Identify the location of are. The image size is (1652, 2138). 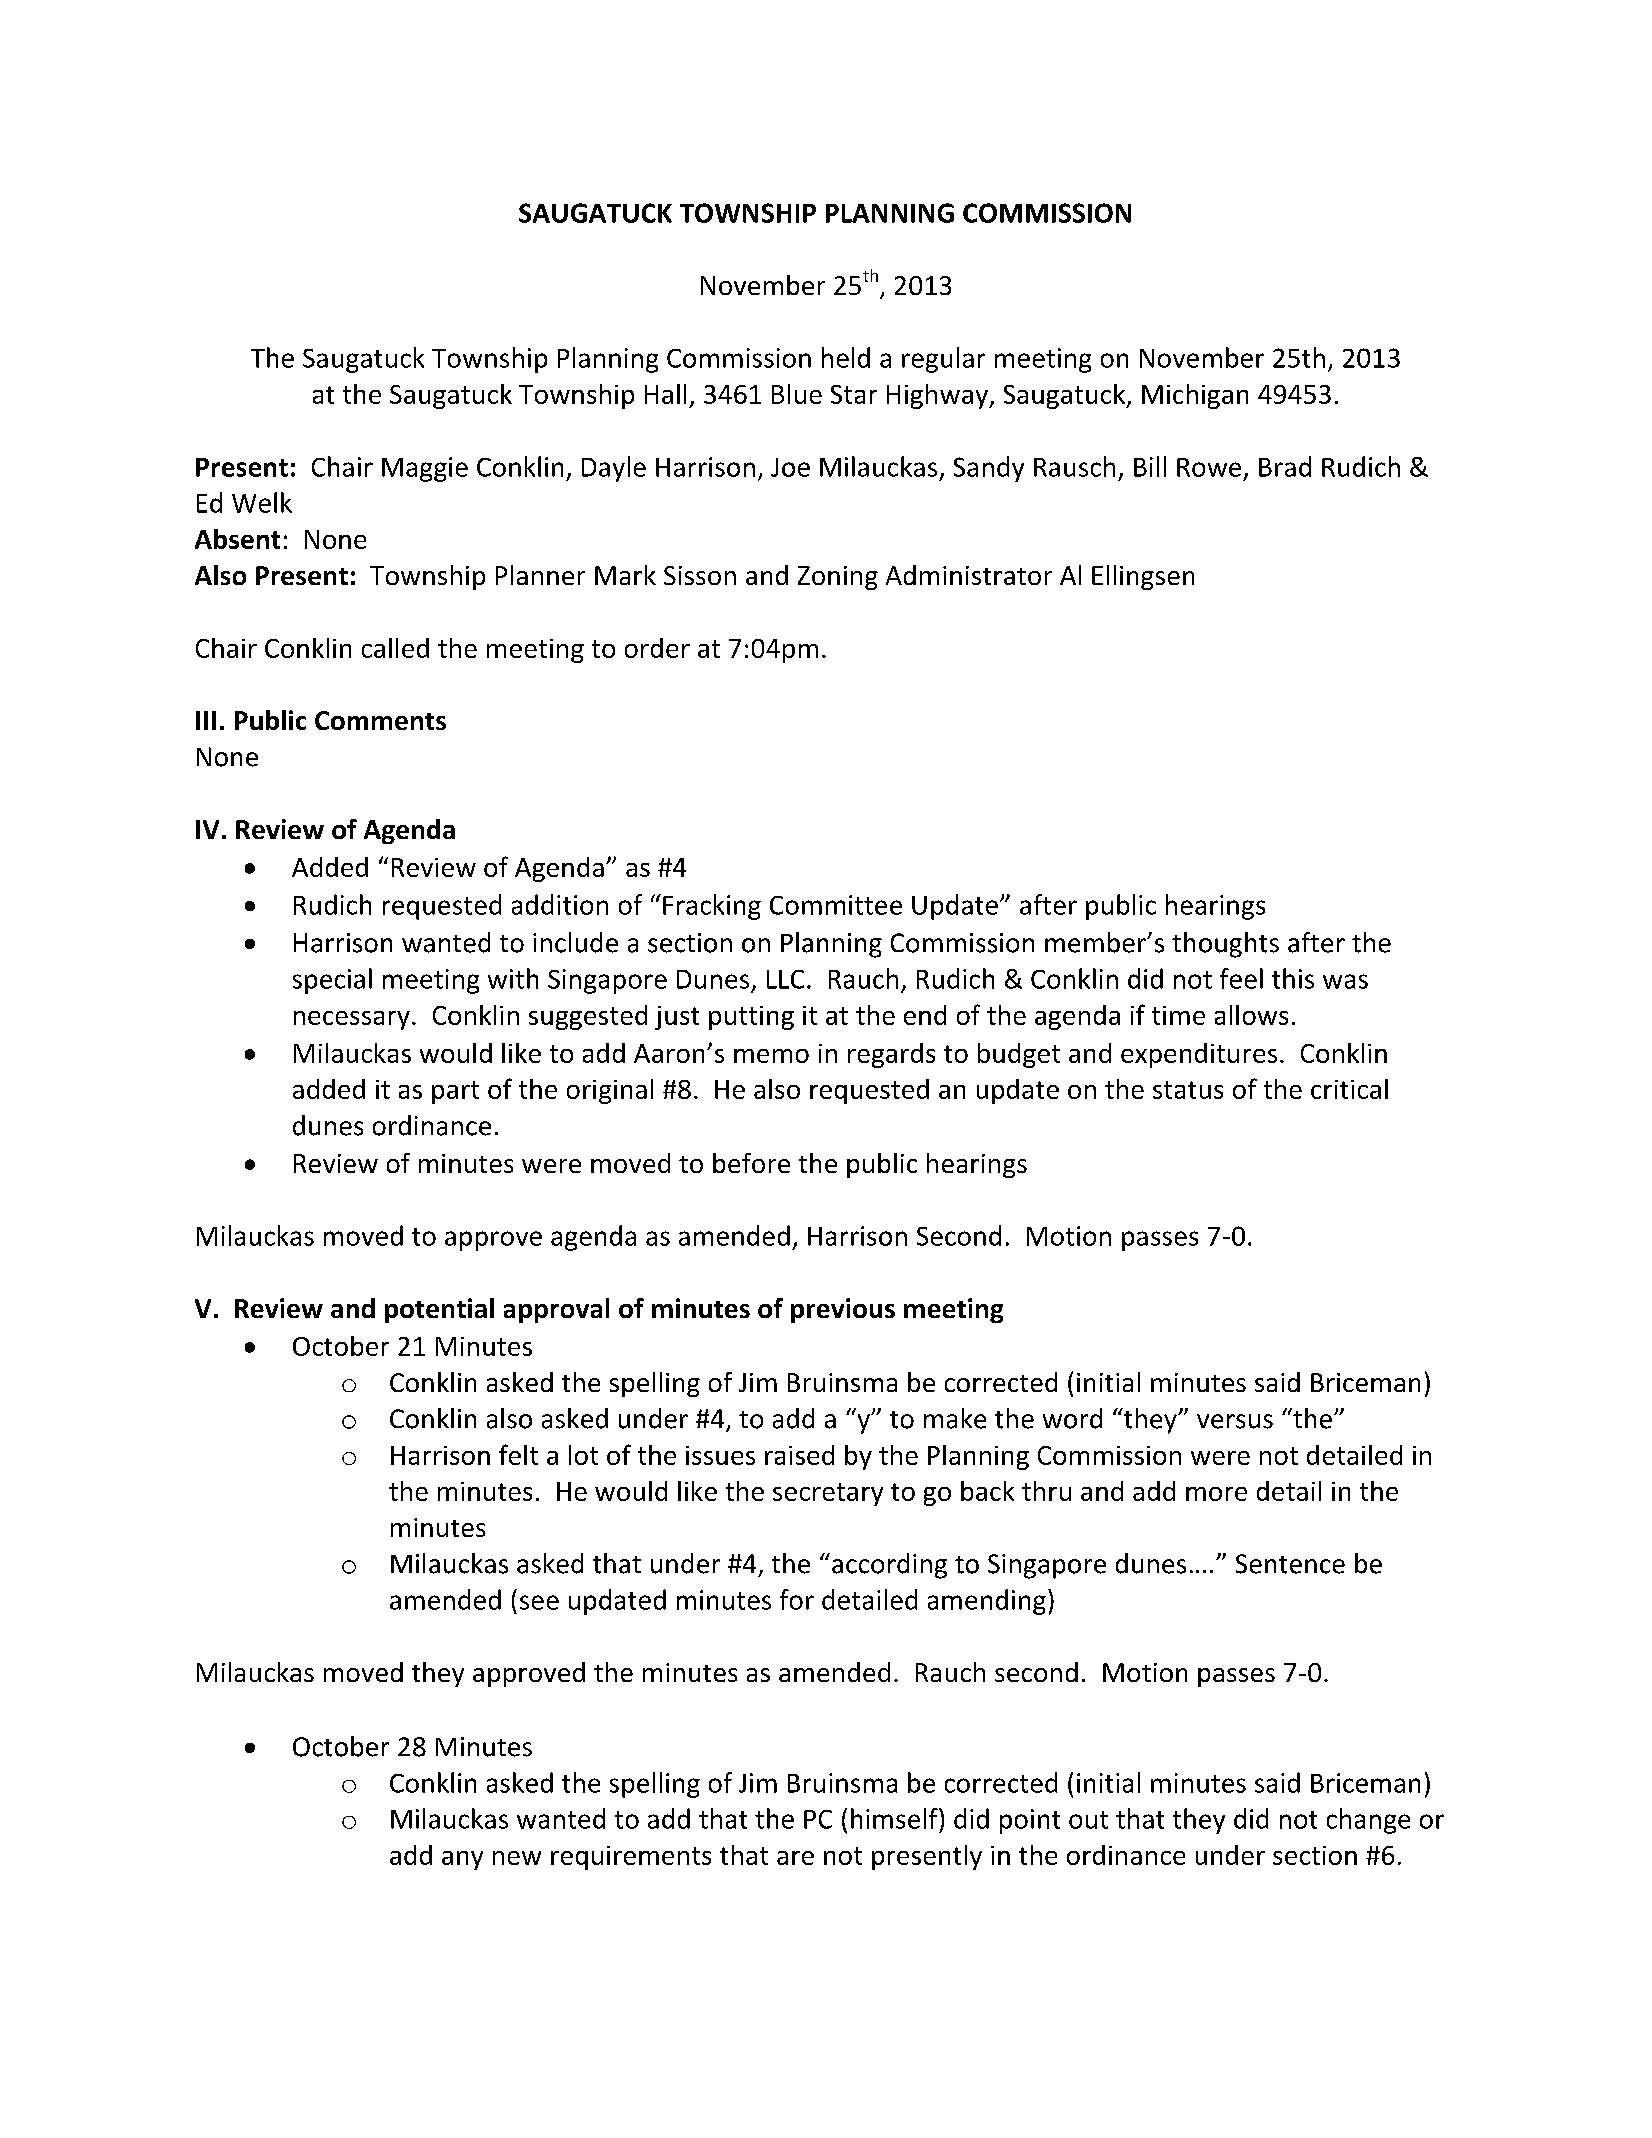
(795, 1858).
